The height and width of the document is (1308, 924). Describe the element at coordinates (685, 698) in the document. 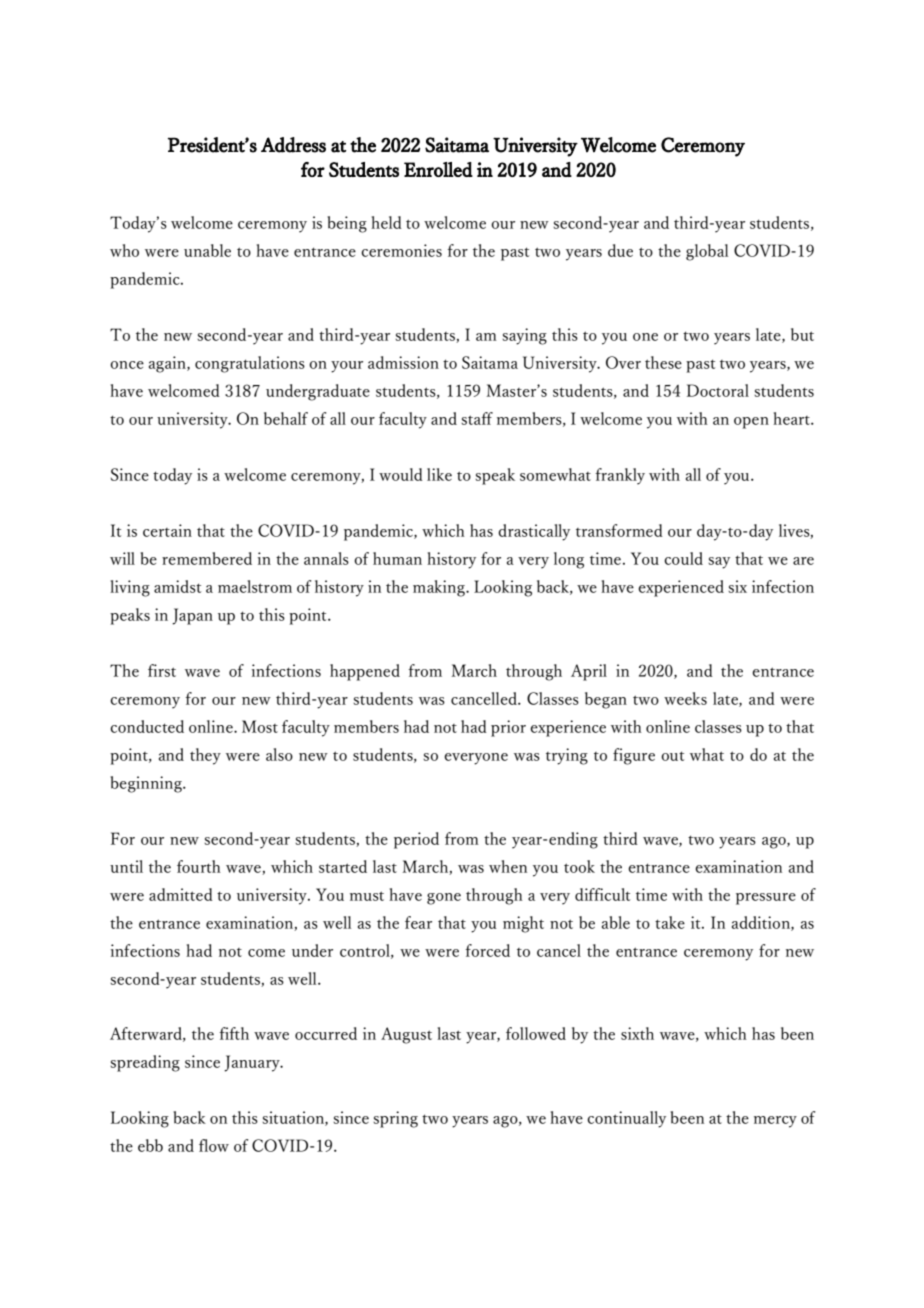

I see `weeks` at that location.
